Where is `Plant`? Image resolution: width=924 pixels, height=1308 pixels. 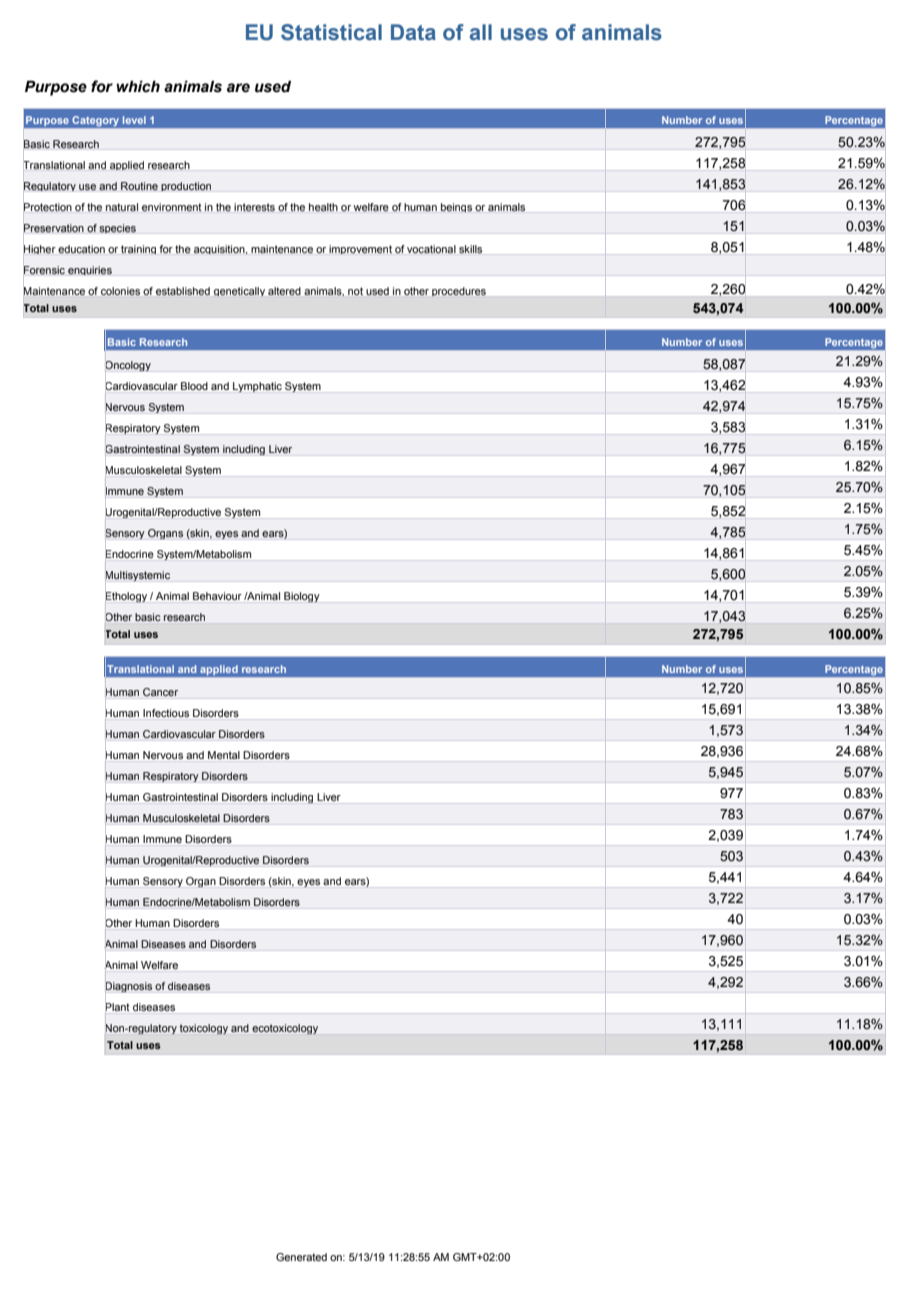 Plant is located at coordinates (117, 1007).
